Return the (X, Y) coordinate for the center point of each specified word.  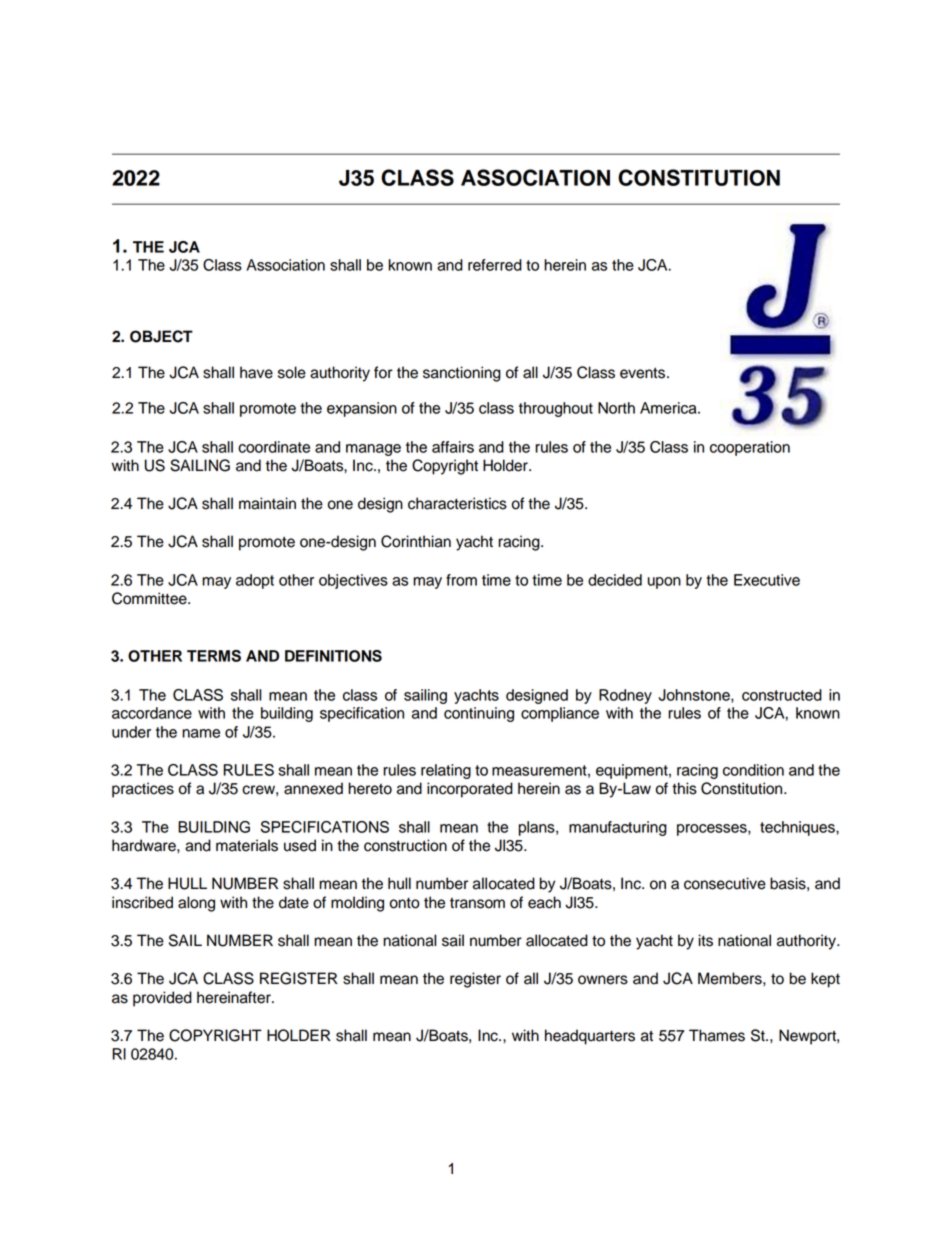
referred (495, 265)
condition (753, 770)
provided (162, 999)
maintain (267, 503)
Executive (767, 580)
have (256, 372)
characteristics (457, 503)
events (644, 373)
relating (446, 771)
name (201, 733)
